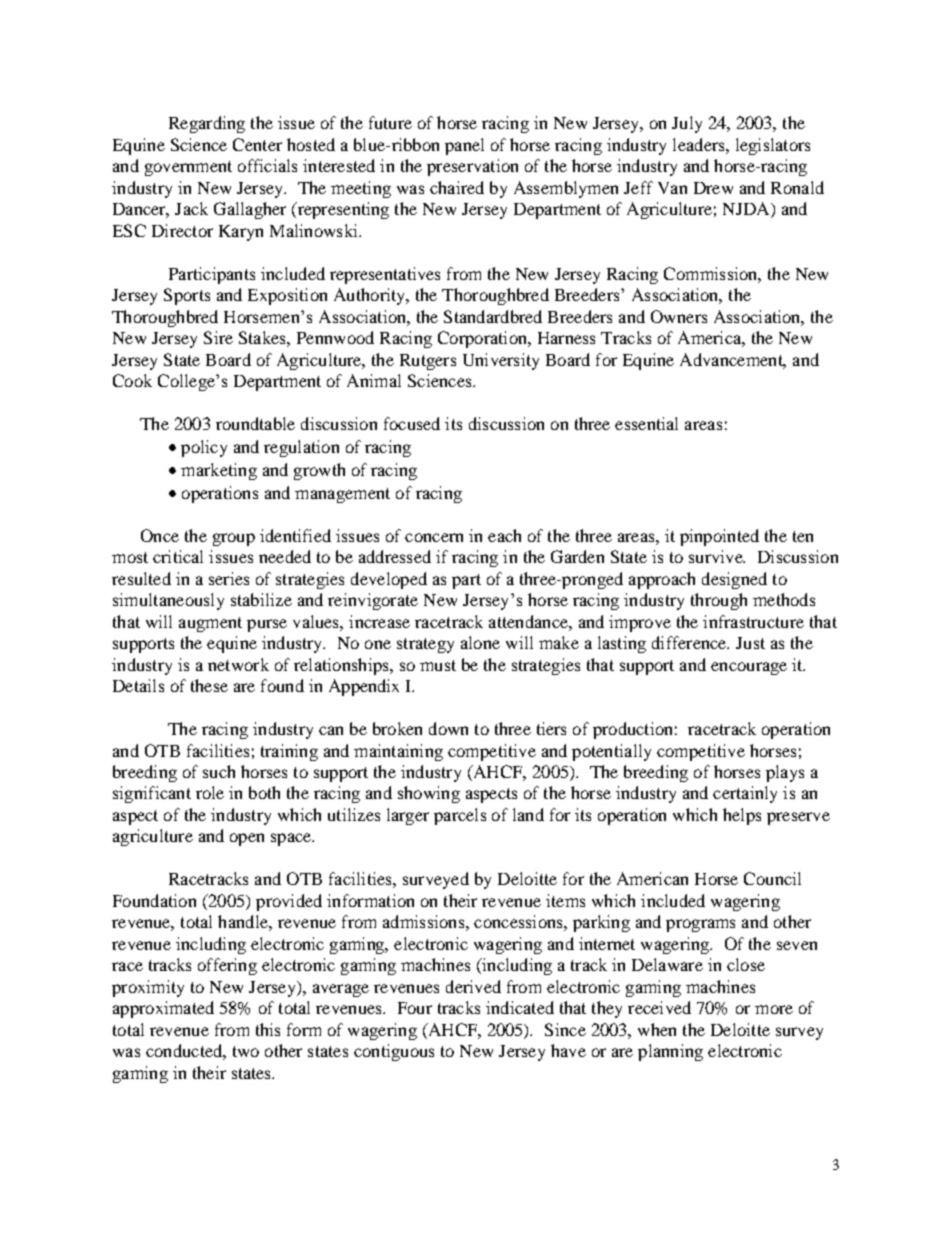 The height and width of the screenshot is (1233, 952). What do you see at coordinates (448, 728) in the screenshot?
I see `down` at bounding box center [448, 728].
